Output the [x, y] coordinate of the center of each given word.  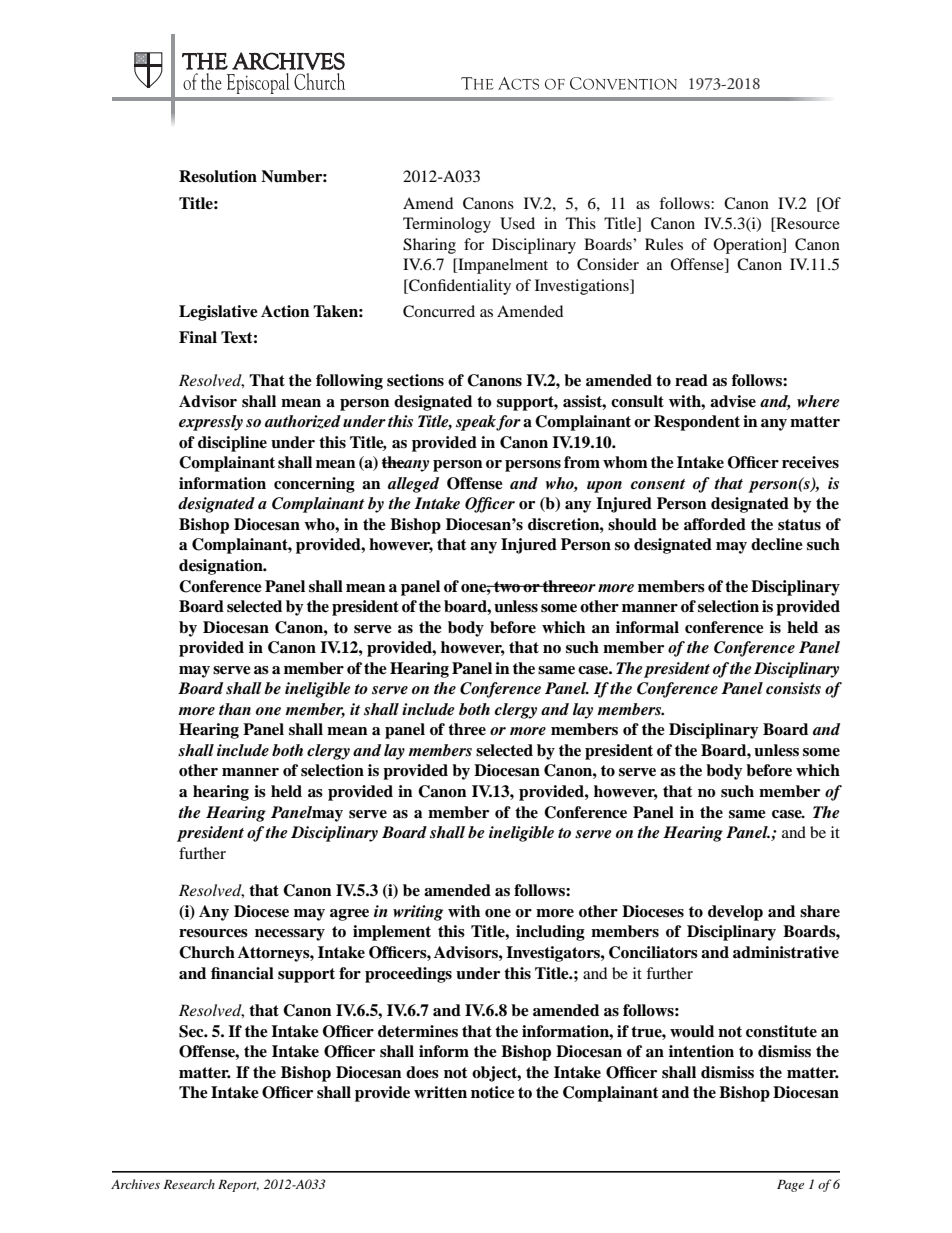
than [235, 709]
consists [793, 688]
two [507, 587]
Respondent [697, 423]
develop [735, 913]
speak [476, 423]
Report [238, 1186]
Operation [749, 246]
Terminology [447, 225]
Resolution [218, 176]
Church [207, 952]
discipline [232, 444]
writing [418, 913]
